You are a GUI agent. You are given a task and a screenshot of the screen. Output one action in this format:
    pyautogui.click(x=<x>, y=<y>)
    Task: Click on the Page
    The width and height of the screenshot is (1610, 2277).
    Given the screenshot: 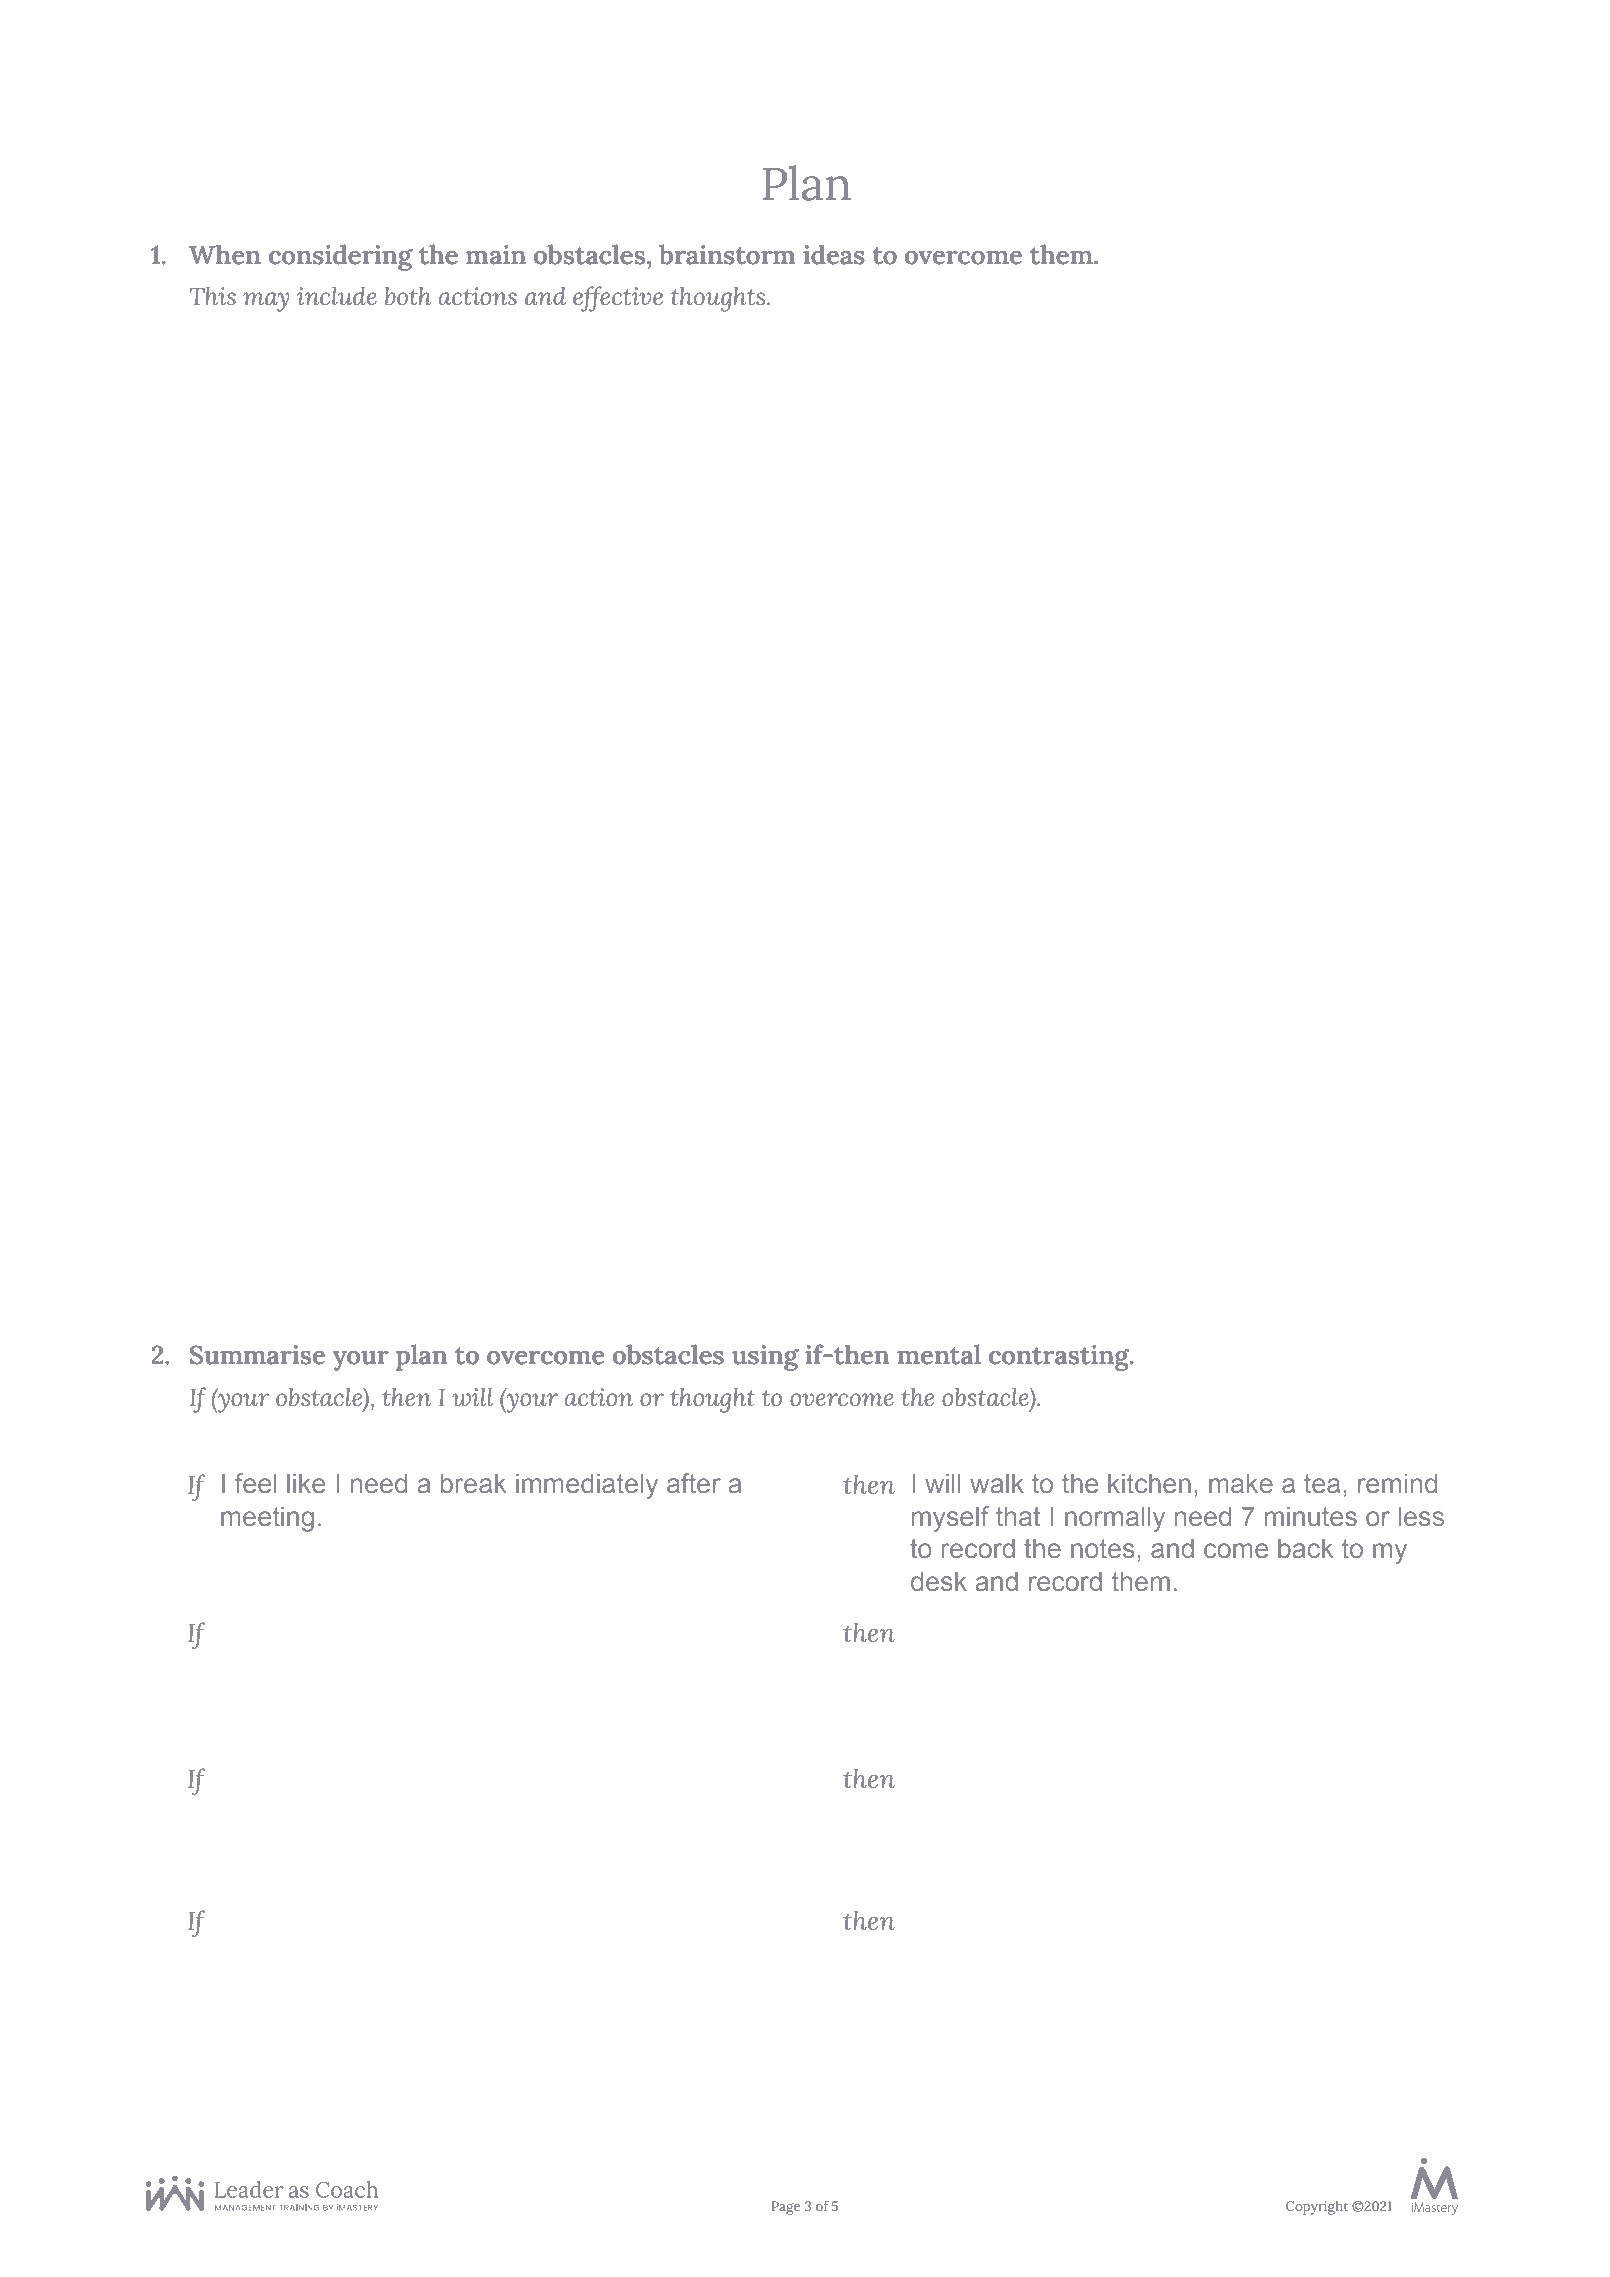 What is the action you would take?
    pyautogui.click(x=786, y=2208)
